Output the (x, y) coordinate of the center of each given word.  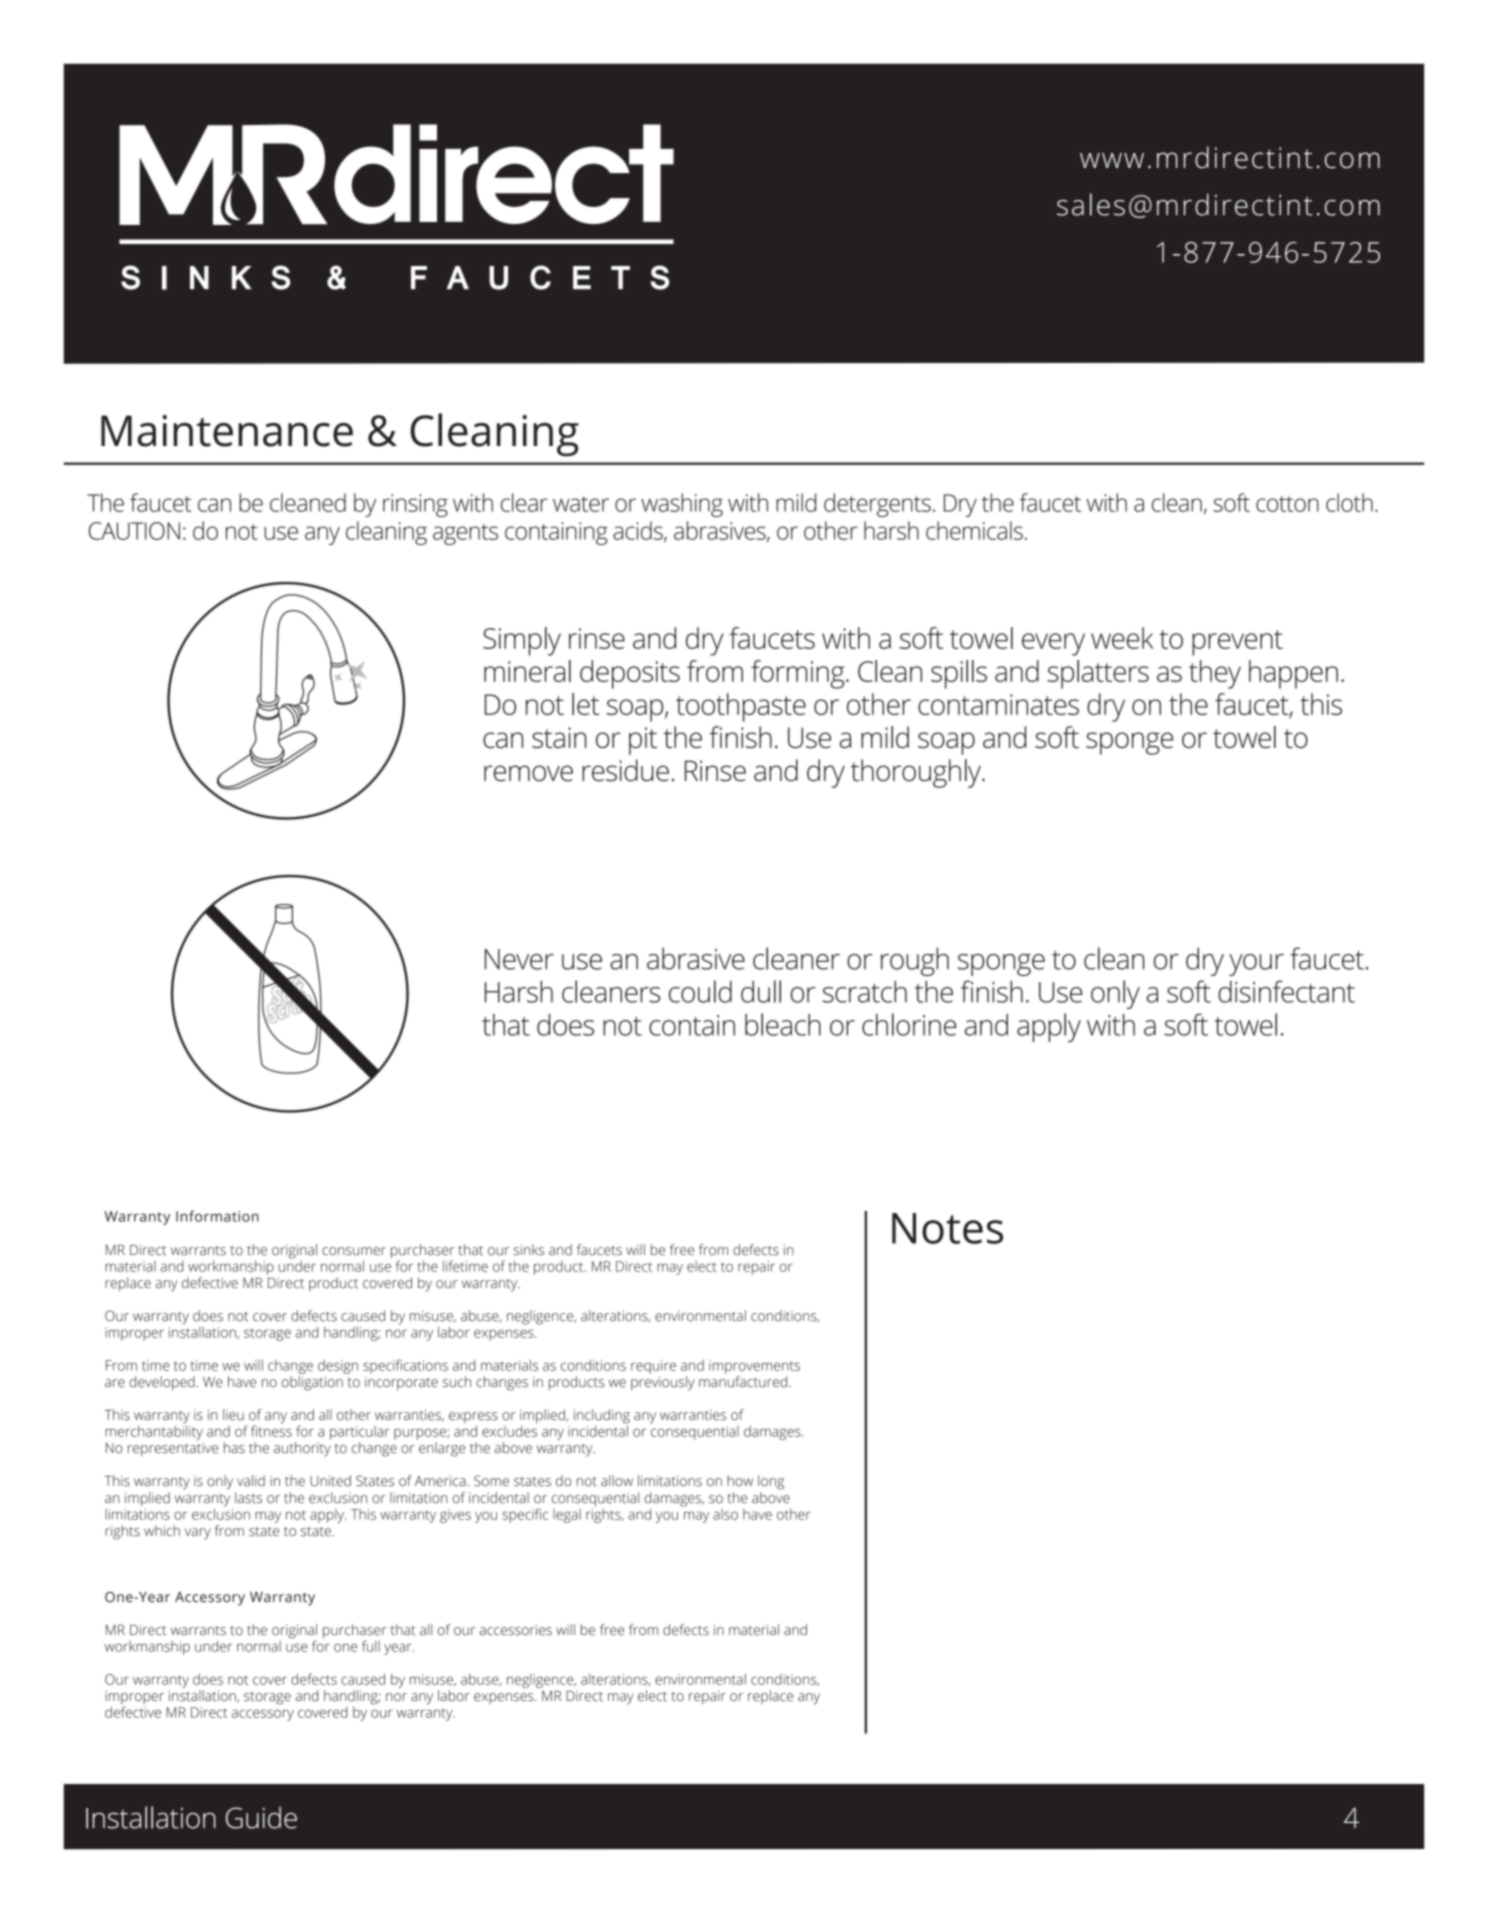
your (1256, 965)
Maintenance (227, 431)
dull (761, 991)
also (725, 1514)
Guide (261, 1817)
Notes (947, 1228)
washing (682, 505)
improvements (754, 1367)
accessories (516, 1630)
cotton (1287, 504)
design (338, 1367)
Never (519, 959)
